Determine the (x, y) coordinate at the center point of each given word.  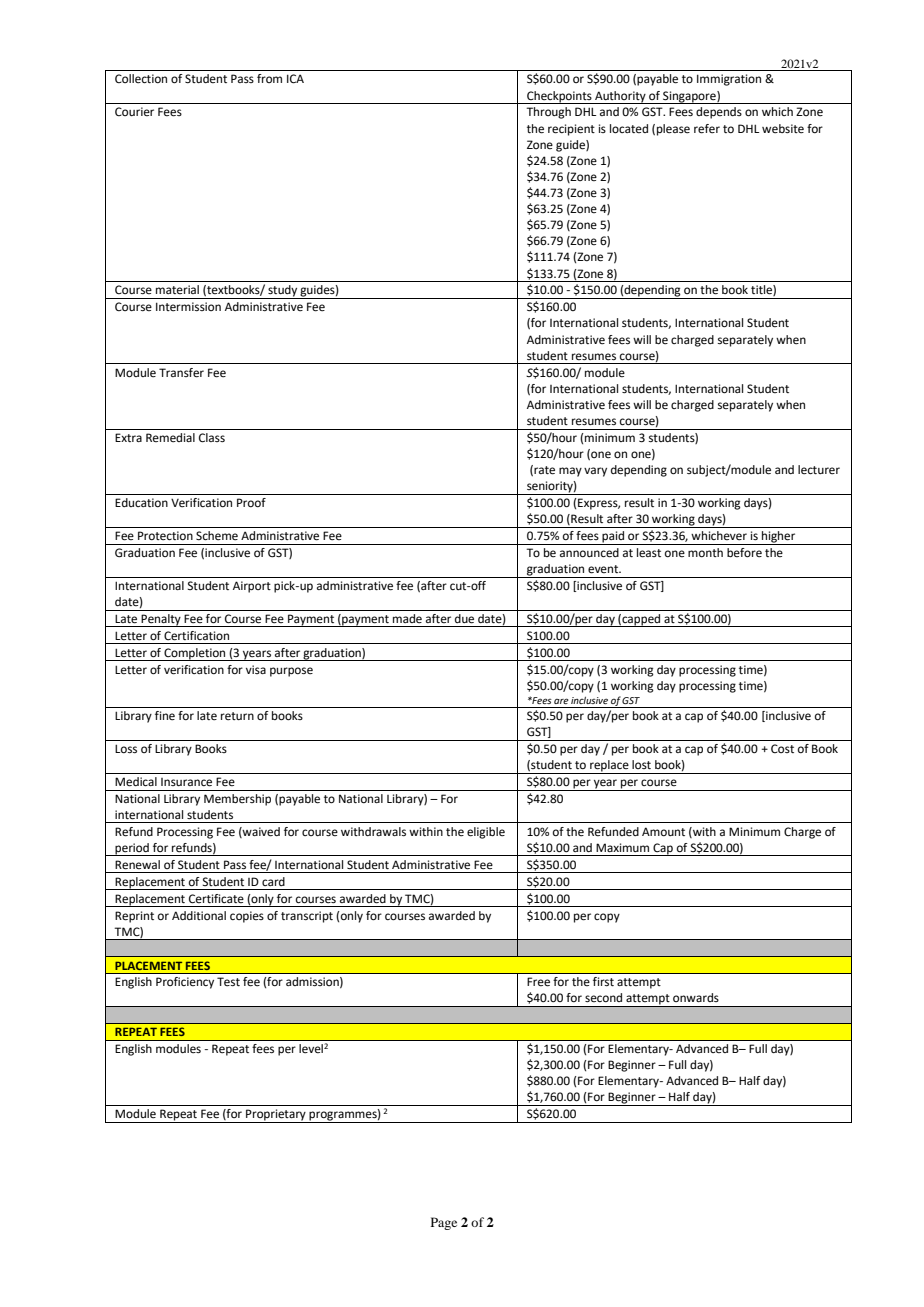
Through (548, 113)
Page (444, 1223)
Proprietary (276, 1116)
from (269, 78)
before (744, 553)
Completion (195, 654)
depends (719, 113)
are (561, 701)
